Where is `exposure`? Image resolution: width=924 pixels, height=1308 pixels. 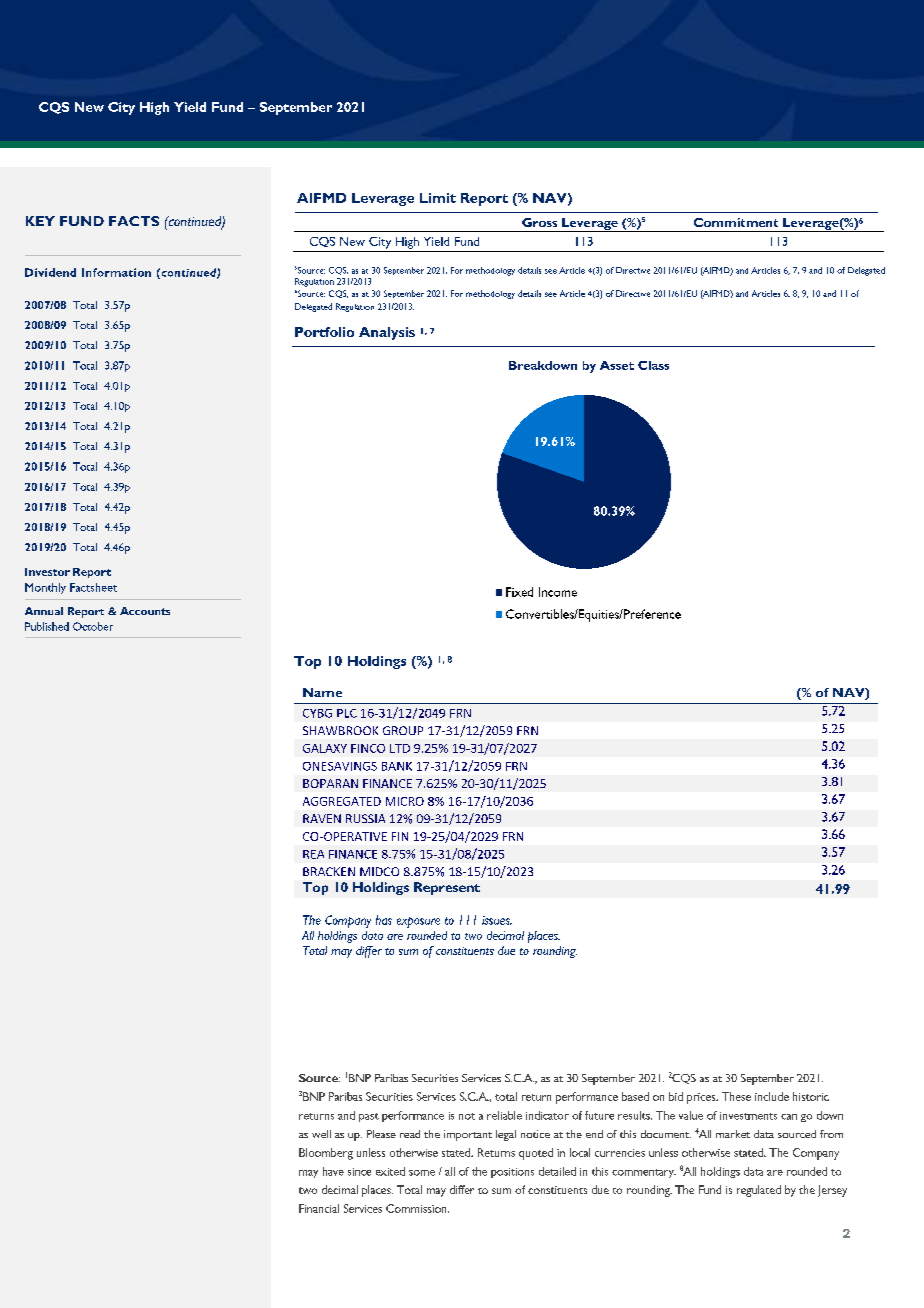
exposure is located at coordinates (418, 922).
